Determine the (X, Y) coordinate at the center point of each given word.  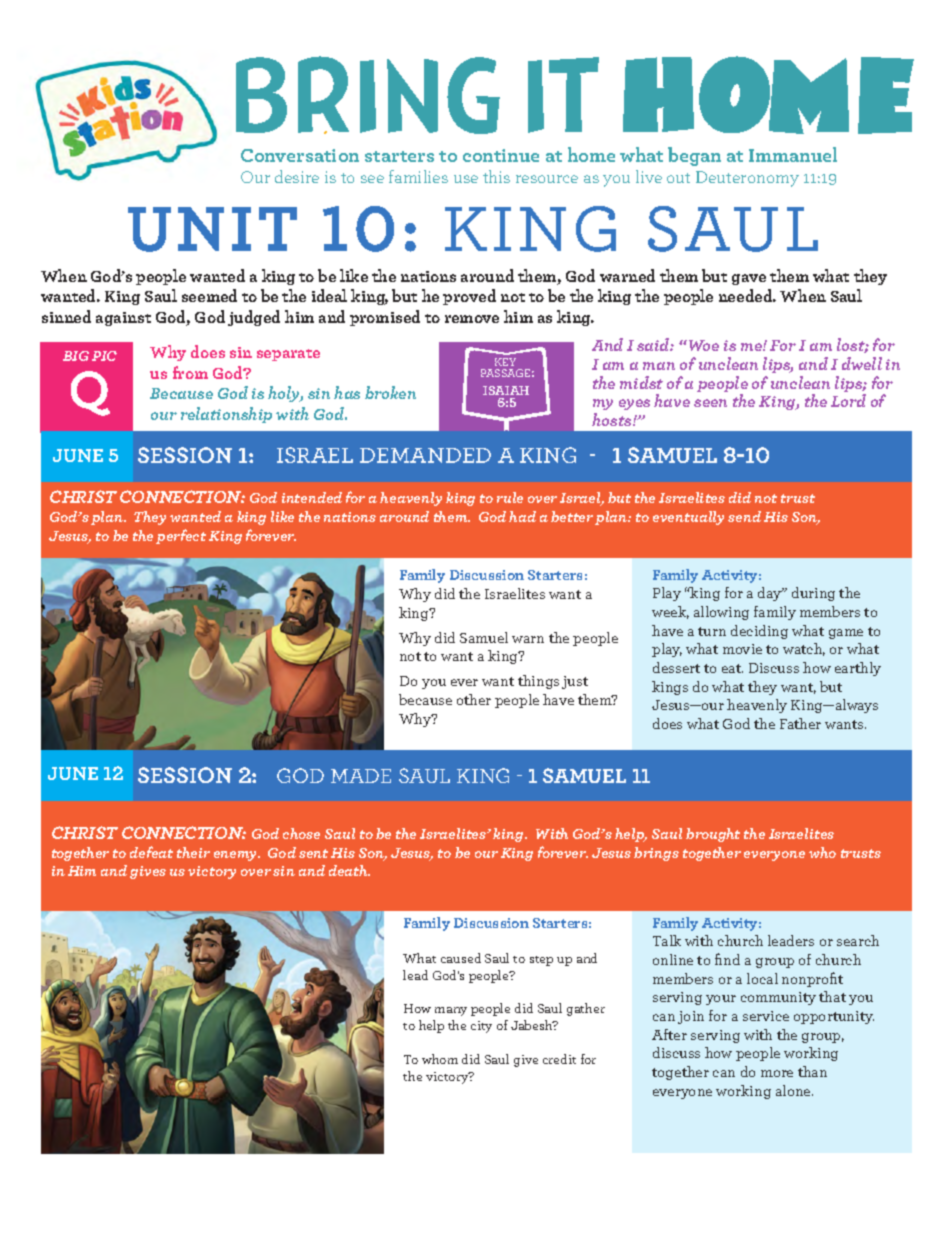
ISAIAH (506, 390)
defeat (151, 852)
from (190, 372)
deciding (759, 632)
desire (297, 176)
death (349, 870)
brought (713, 835)
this (496, 176)
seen (710, 403)
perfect (181, 536)
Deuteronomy (747, 179)
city (481, 1027)
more (777, 1073)
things (538, 682)
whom (440, 1059)
